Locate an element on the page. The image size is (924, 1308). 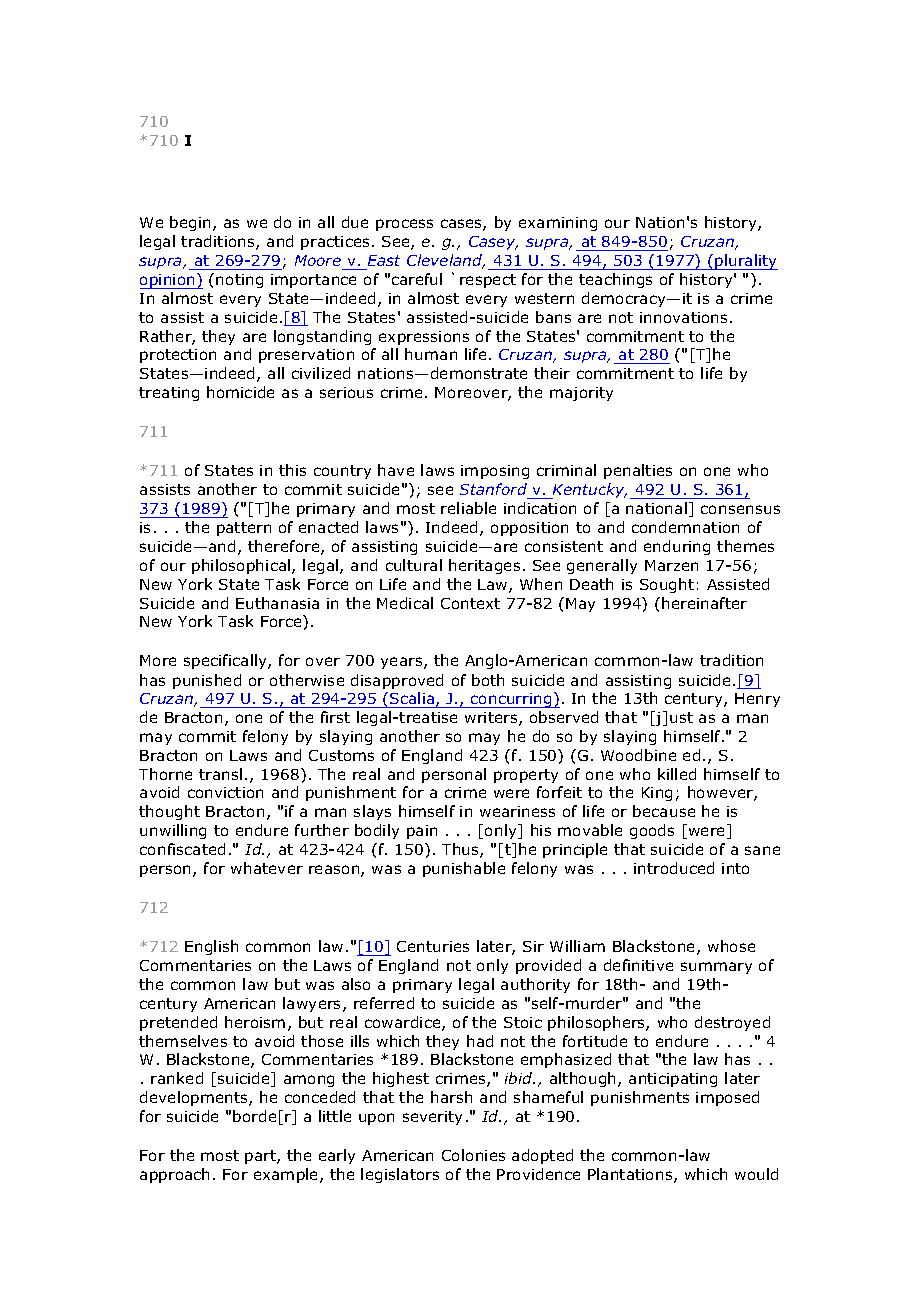
noting is located at coordinates (239, 281).
